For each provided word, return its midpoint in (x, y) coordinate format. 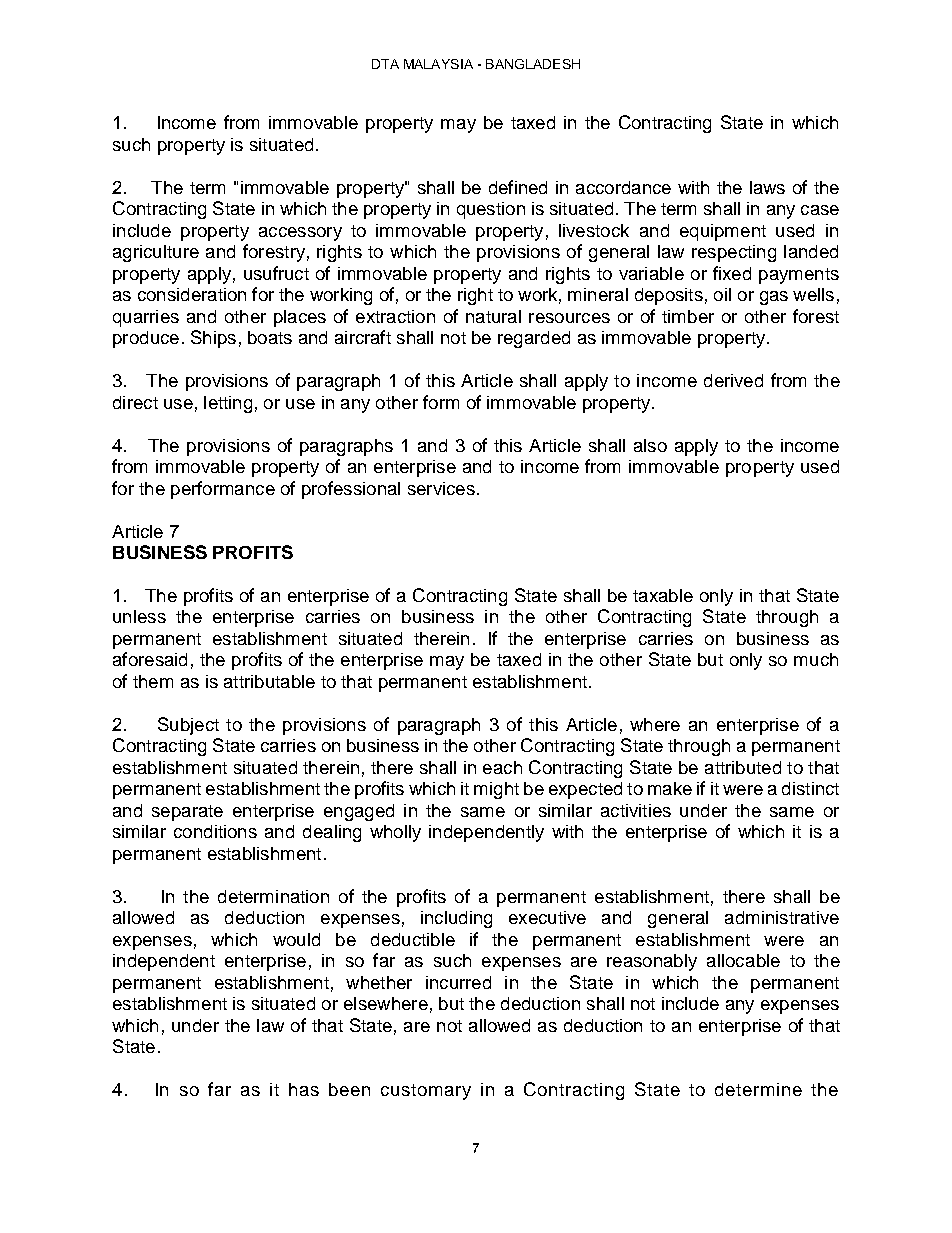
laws (767, 187)
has (304, 1089)
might (496, 790)
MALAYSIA (438, 64)
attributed (743, 767)
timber (688, 316)
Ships (213, 339)
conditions (215, 831)
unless (139, 616)
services (441, 488)
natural (493, 316)
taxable (663, 595)
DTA (385, 64)
